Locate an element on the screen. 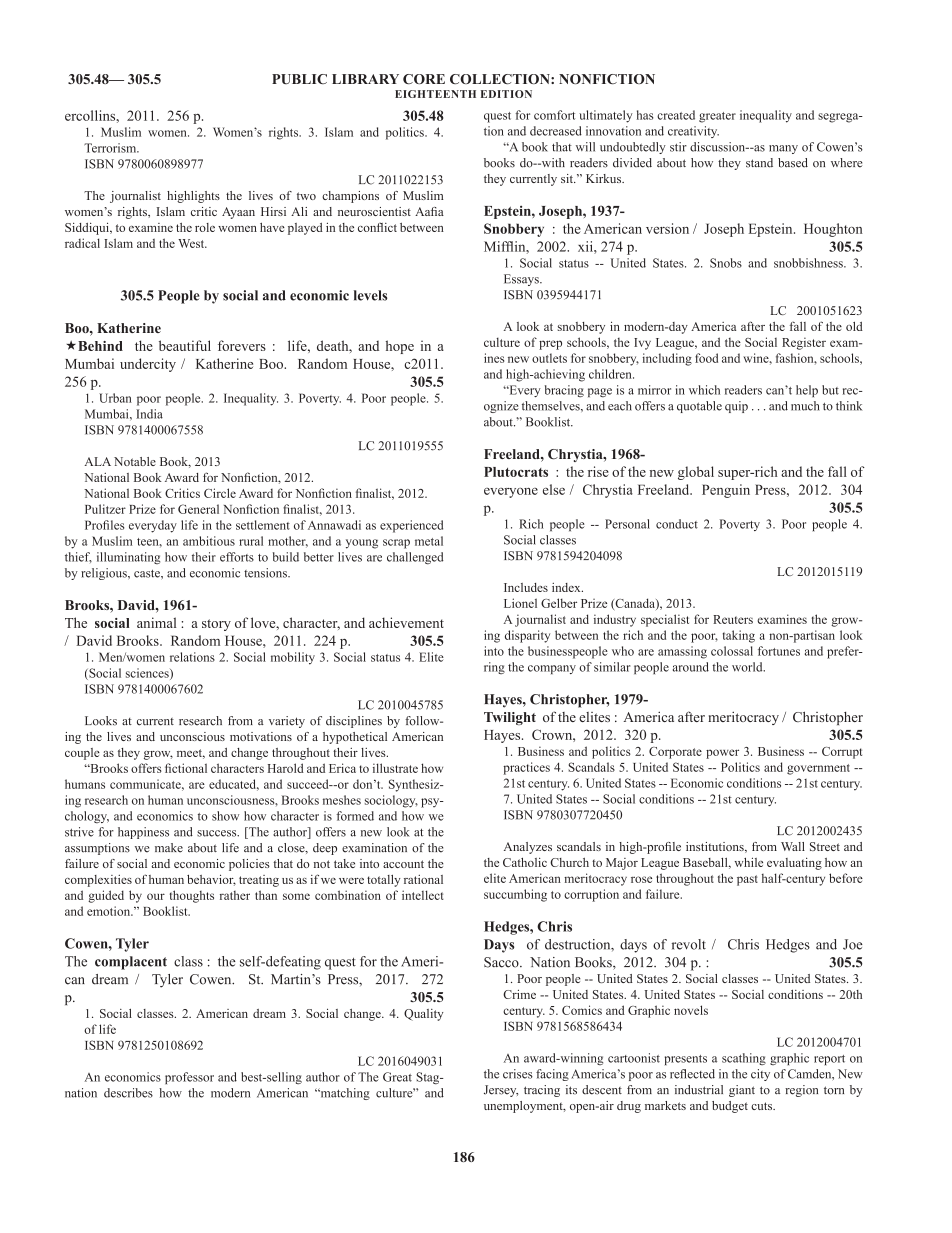 This screenshot has height=1233, width=952. Terrorism is located at coordinates (111, 148).
